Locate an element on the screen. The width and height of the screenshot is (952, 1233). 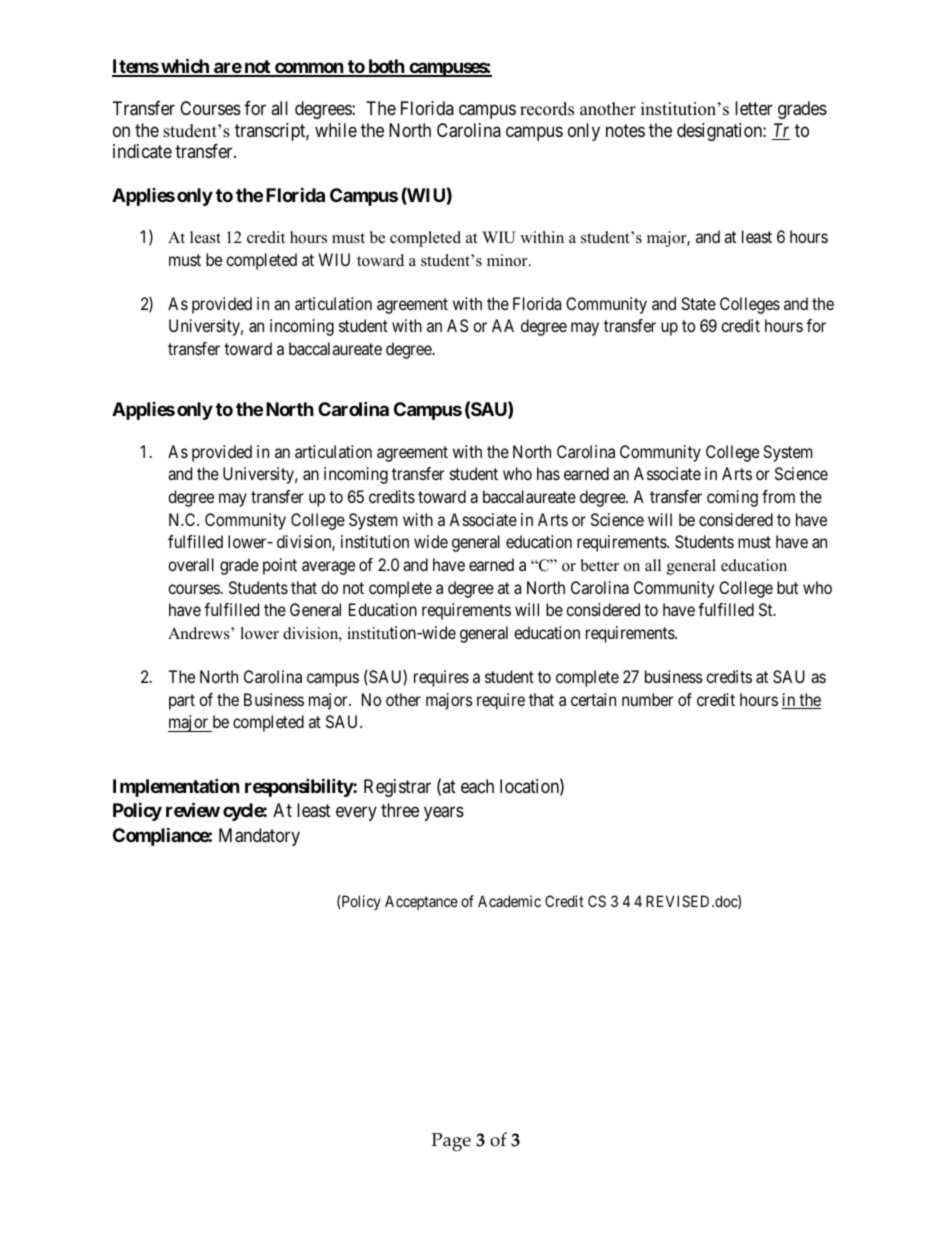
Page is located at coordinates (451, 1142).
